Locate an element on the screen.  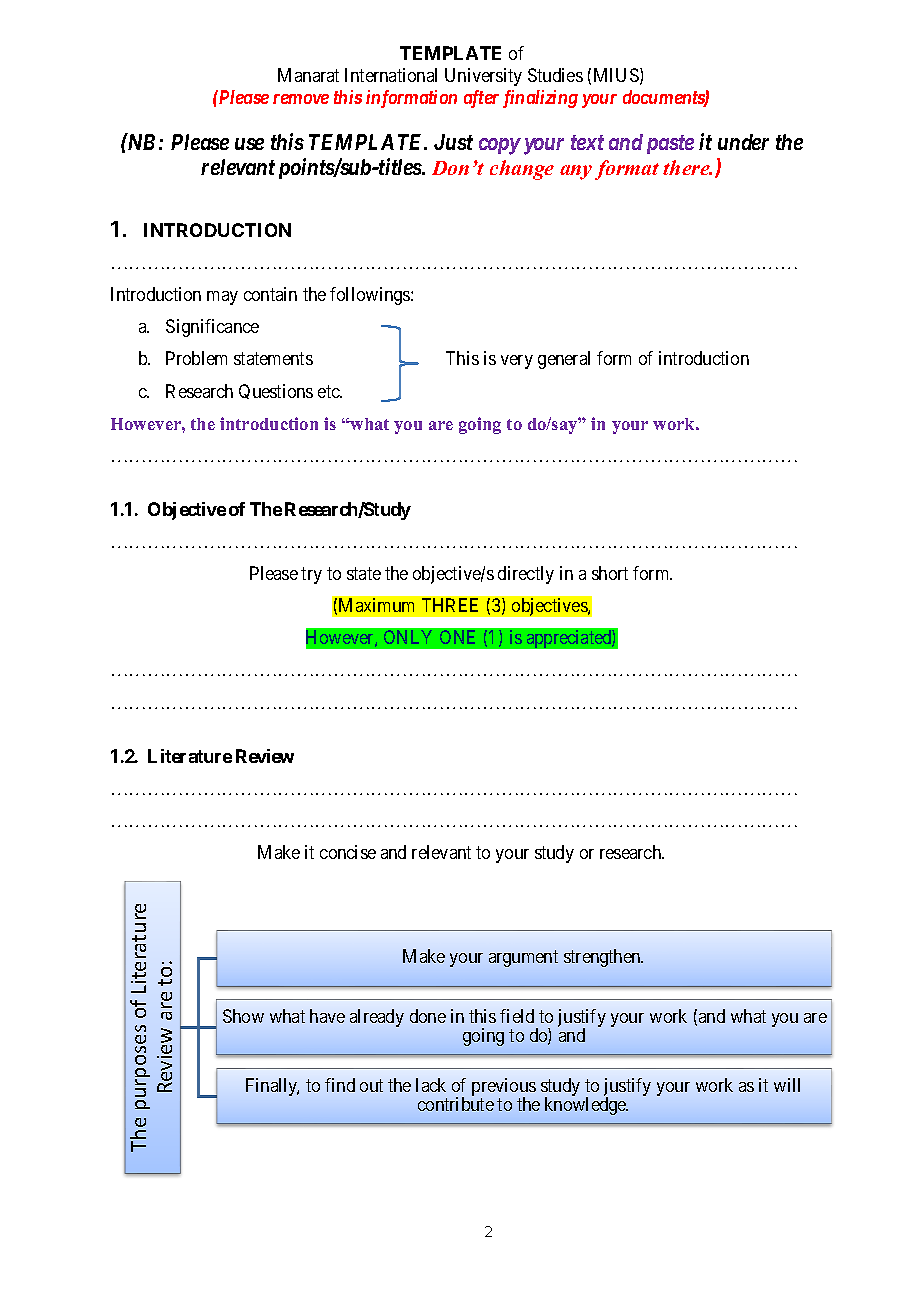
remove is located at coordinates (301, 99).
